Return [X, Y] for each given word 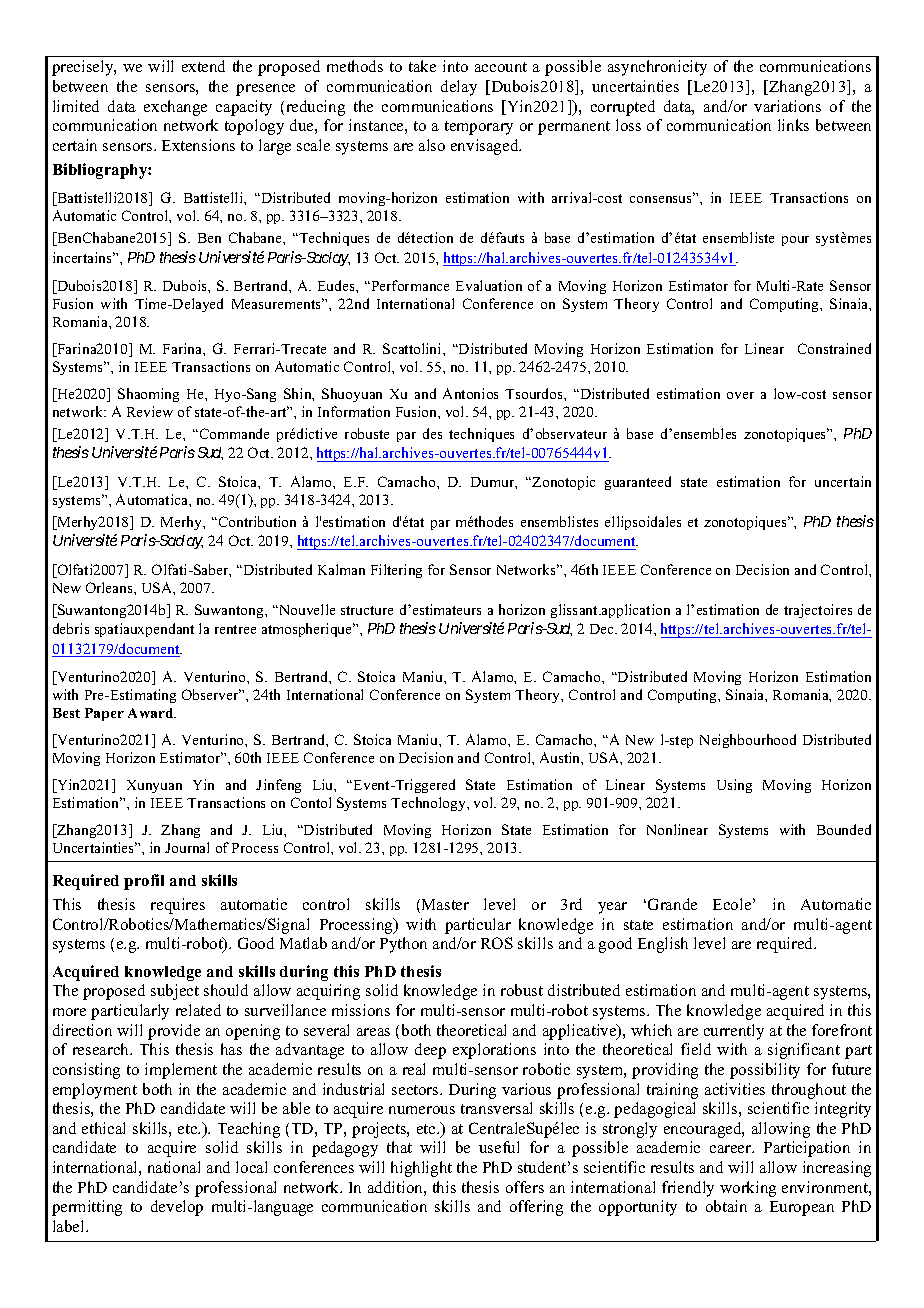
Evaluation [489, 285]
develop [177, 1208]
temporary [479, 128]
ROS [497, 943]
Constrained [834, 348]
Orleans [110, 587]
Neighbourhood [748, 741]
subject [175, 992]
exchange [175, 108]
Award [152, 713]
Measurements [278, 303]
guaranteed [638, 483]
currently [734, 1032]
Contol [311, 802]
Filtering [396, 571]
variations [787, 106]
